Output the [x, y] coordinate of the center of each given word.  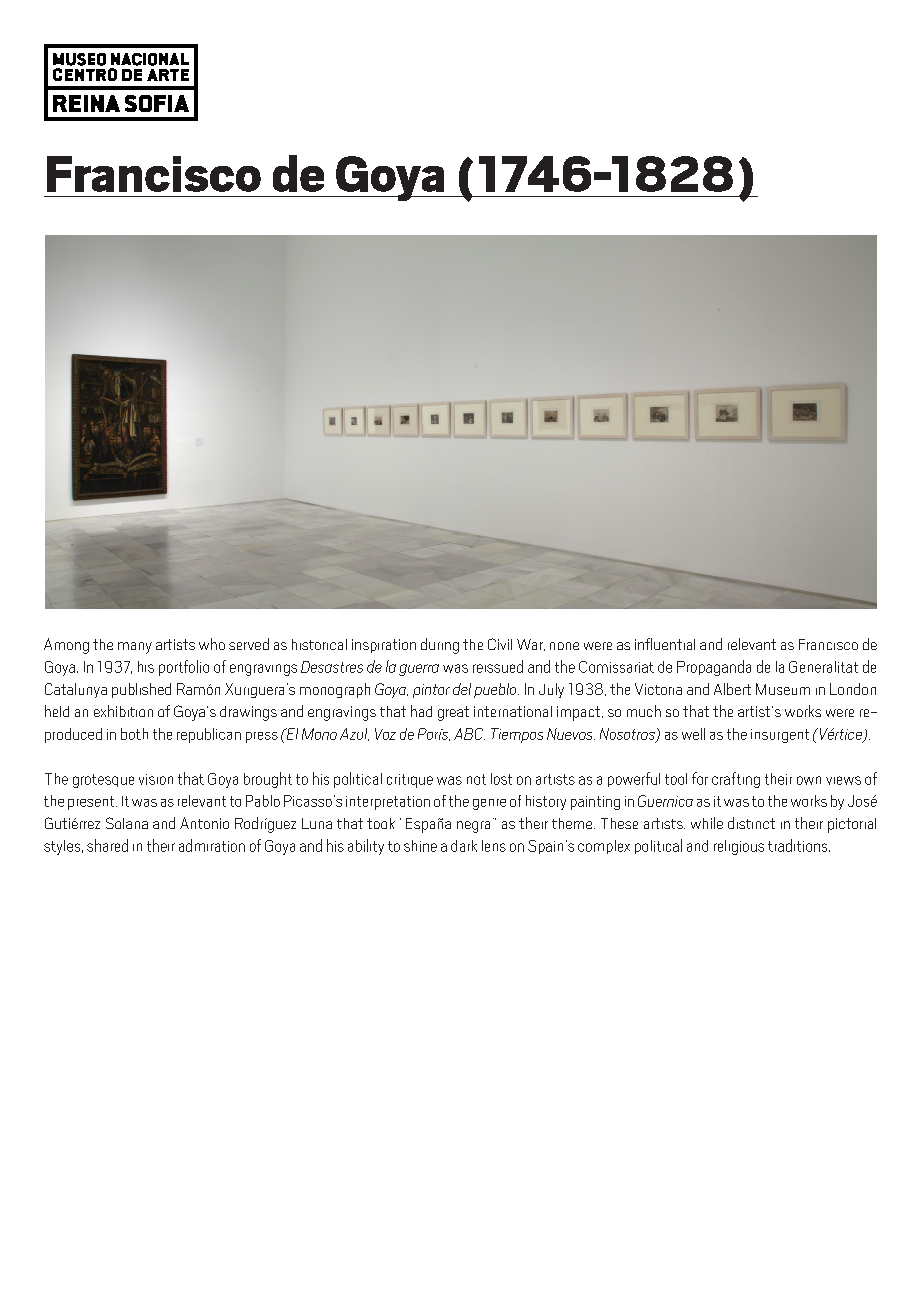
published [141, 690]
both [134, 734]
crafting [736, 780]
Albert [732, 689]
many [135, 648]
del [462, 689]
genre [489, 804]
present [92, 803]
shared [107, 845]
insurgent [780, 736]
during [440, 646]
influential [665, 644]
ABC [469, 734]
